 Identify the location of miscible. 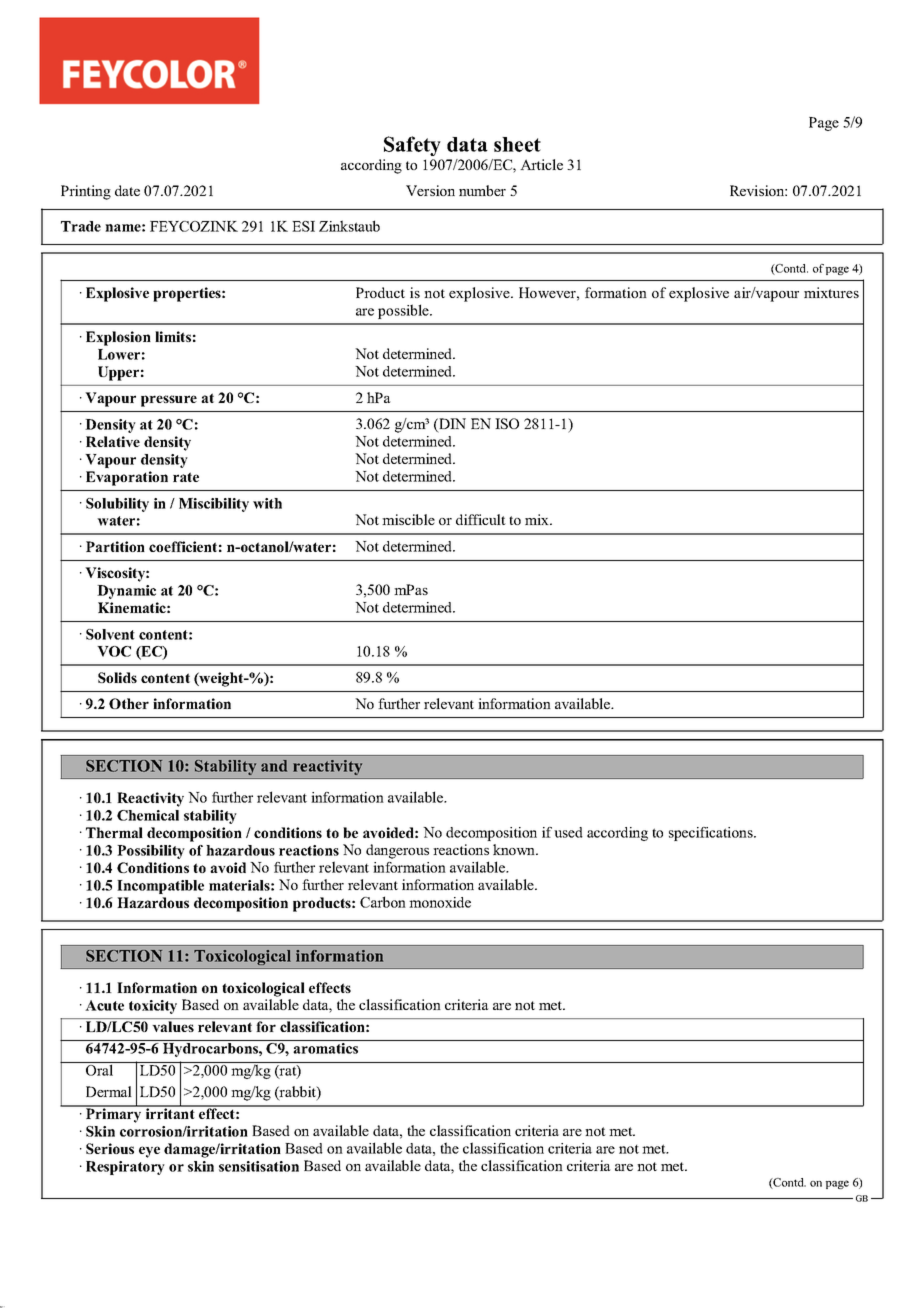
(408, 519).
